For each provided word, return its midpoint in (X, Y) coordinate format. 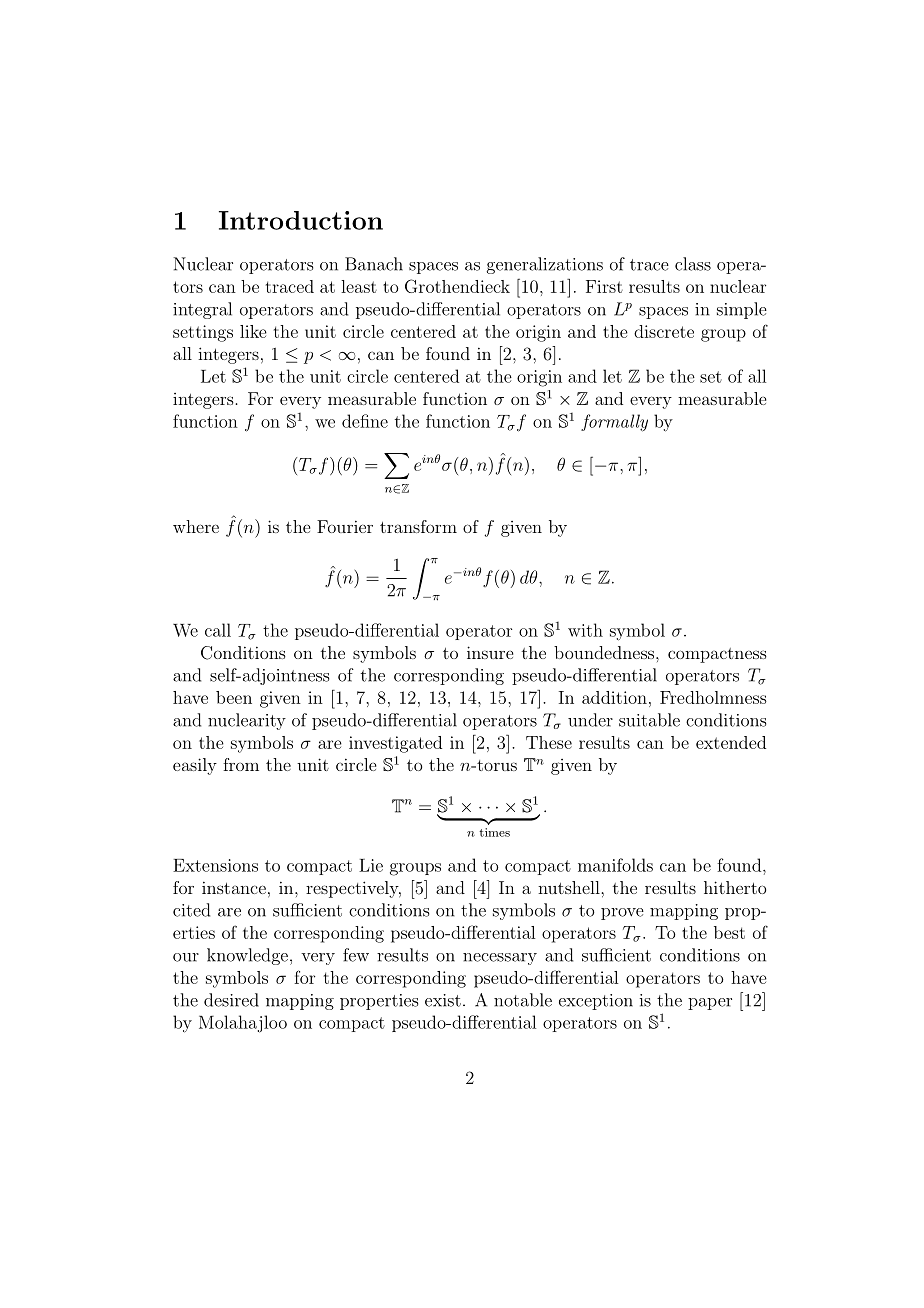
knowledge (247, 956)
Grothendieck (457, 286)
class (693, 264)
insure (490, 652)
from (241, 764)
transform (418, 526)
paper (710, 1004)
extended (731, 742)
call (218, 630)
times (494, 832)
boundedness (604, 652)
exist (443, 1000)
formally (614, 423)
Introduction (301, 220)
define (365, 421)
